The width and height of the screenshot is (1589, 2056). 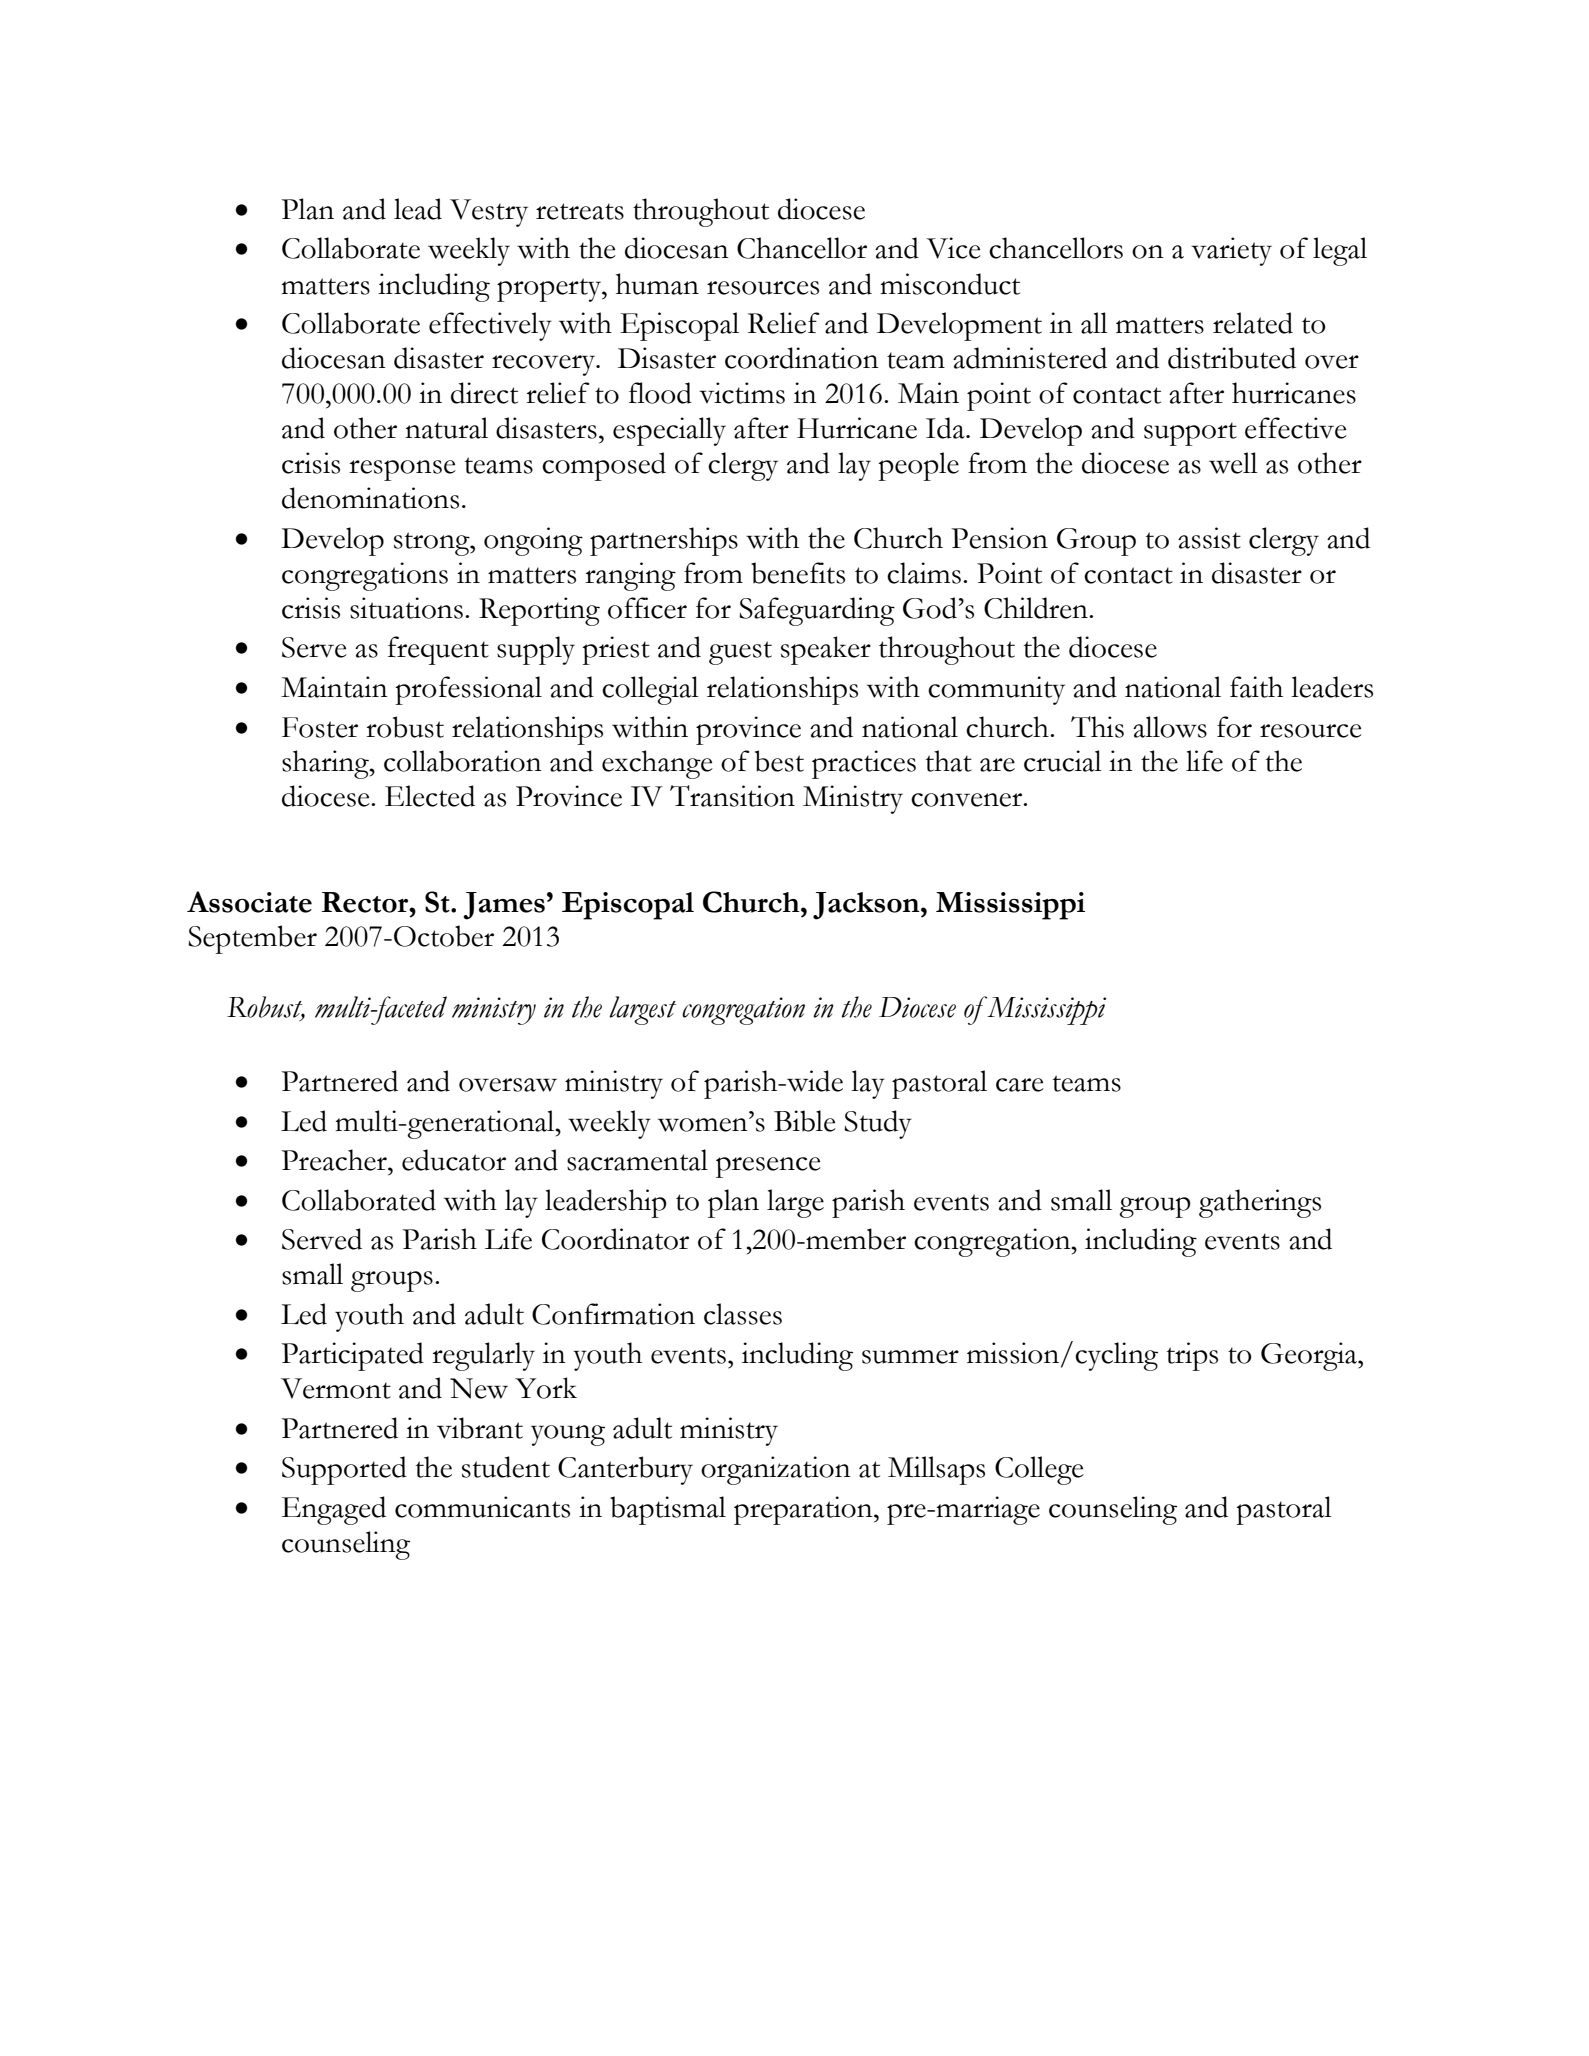 What do you see at coordinates (489, 213) in the screenshot?
I see `Vestry` at bounding box center [489, 213].
